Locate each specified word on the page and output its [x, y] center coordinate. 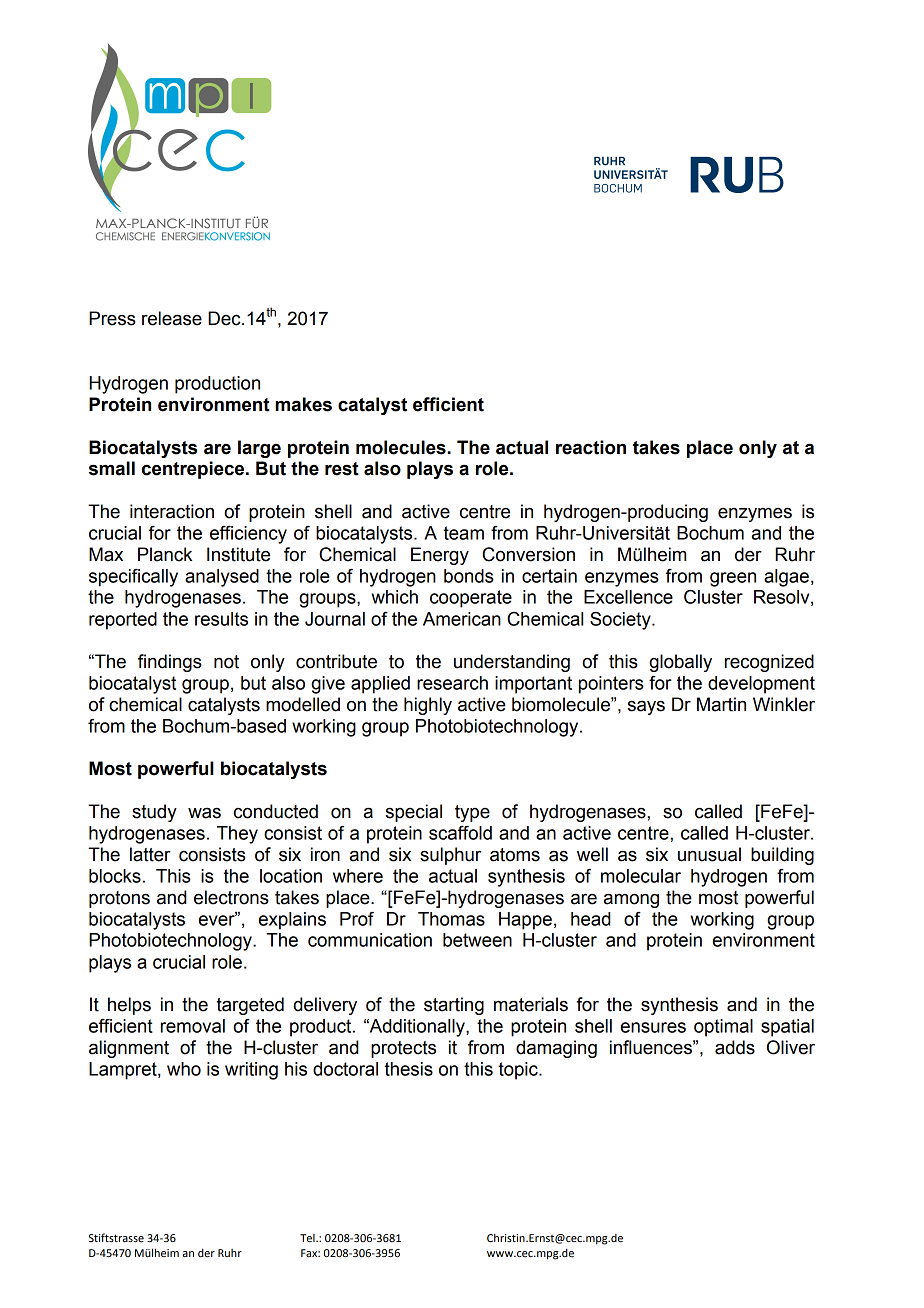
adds [735, 1047]
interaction [172, 511]
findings [170, 663]
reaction [591, 447]
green [733, 579]
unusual [709, 854]
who [184, 1069]
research [452, 683]
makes [303, 404]
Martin [721, 704]
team [464, 533]
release [172, 318]
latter [150, 854]
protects [403, 1049]
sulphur [450, 856]
